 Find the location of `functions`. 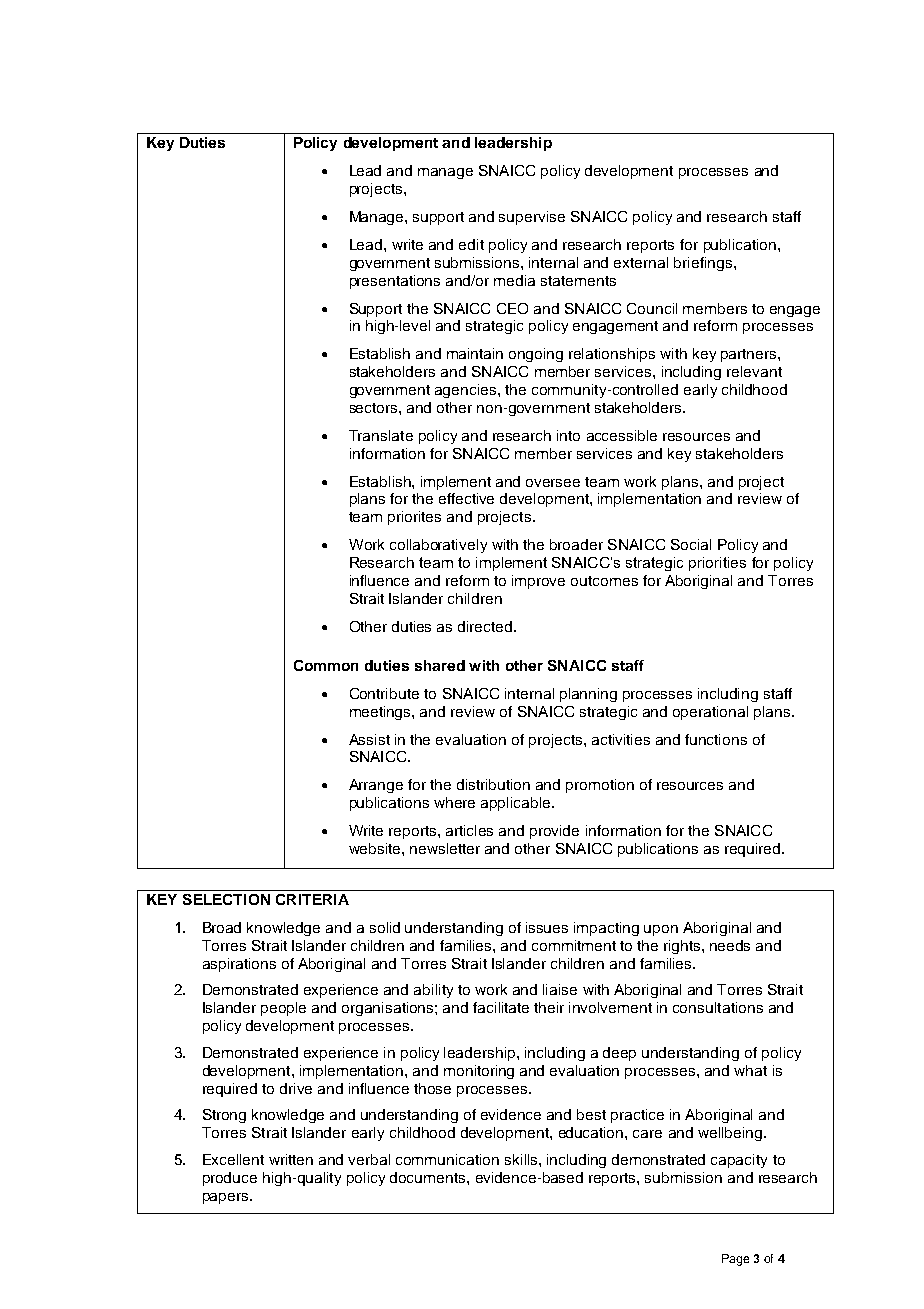

functions is located at coordinates (716, 739).
